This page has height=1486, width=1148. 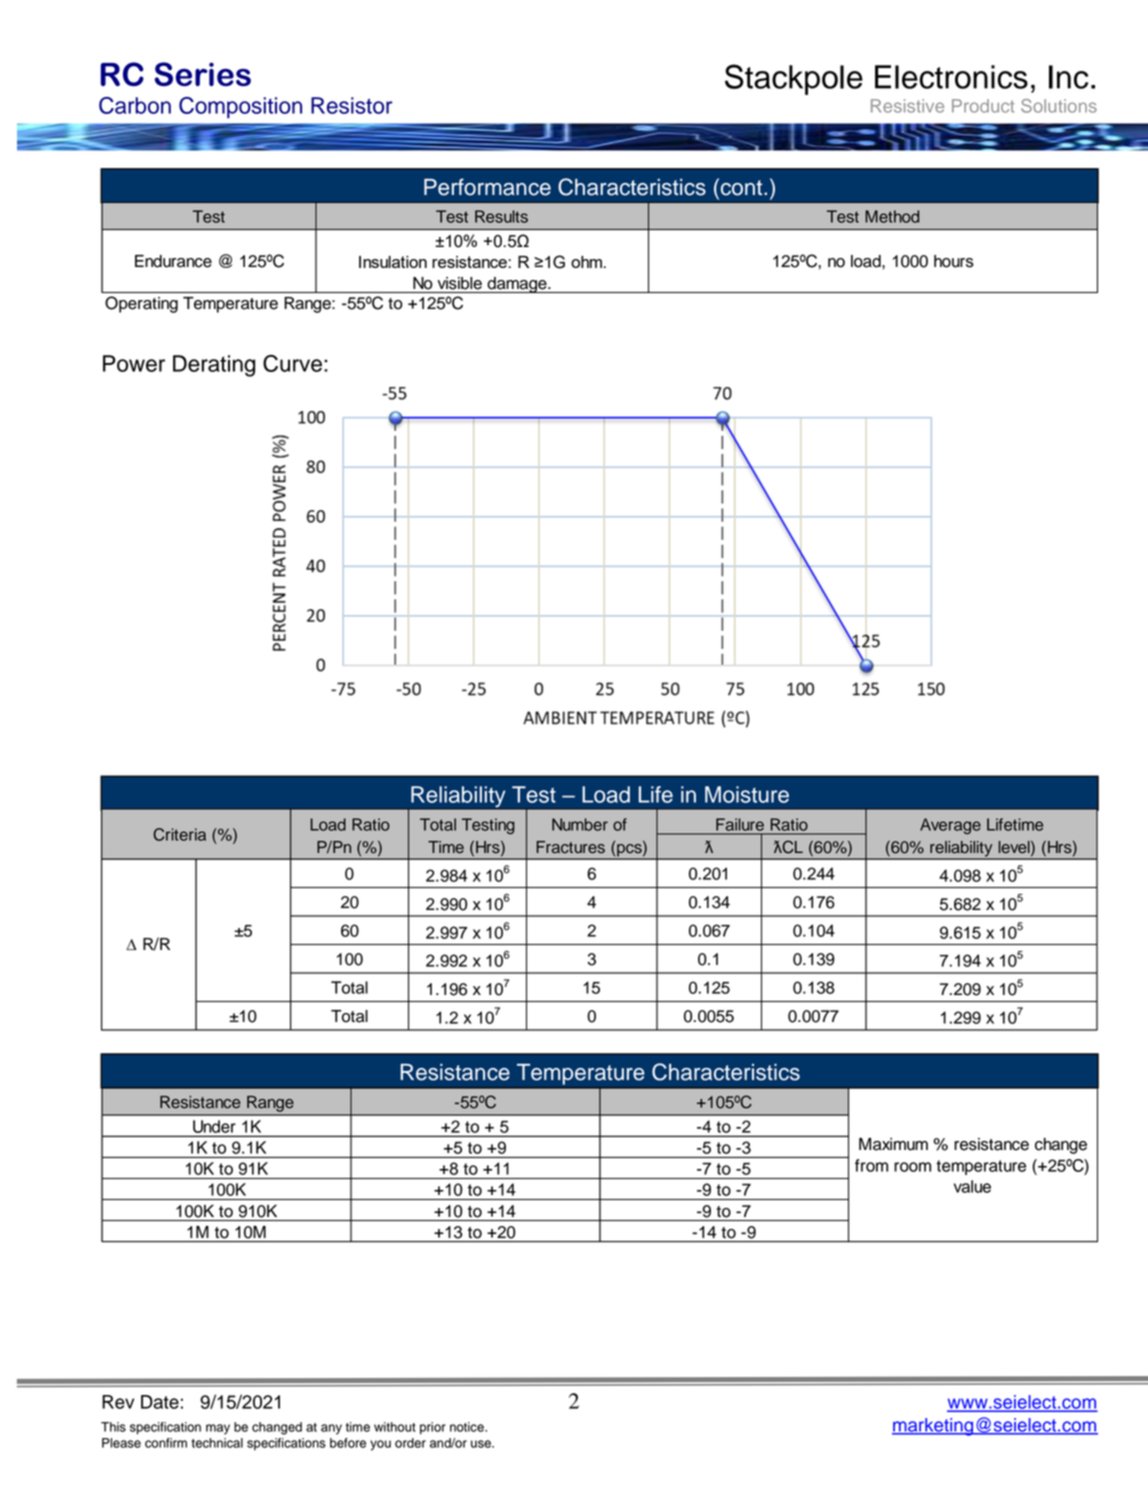 I want to click on Criteria, so click(x=179, y=834).
